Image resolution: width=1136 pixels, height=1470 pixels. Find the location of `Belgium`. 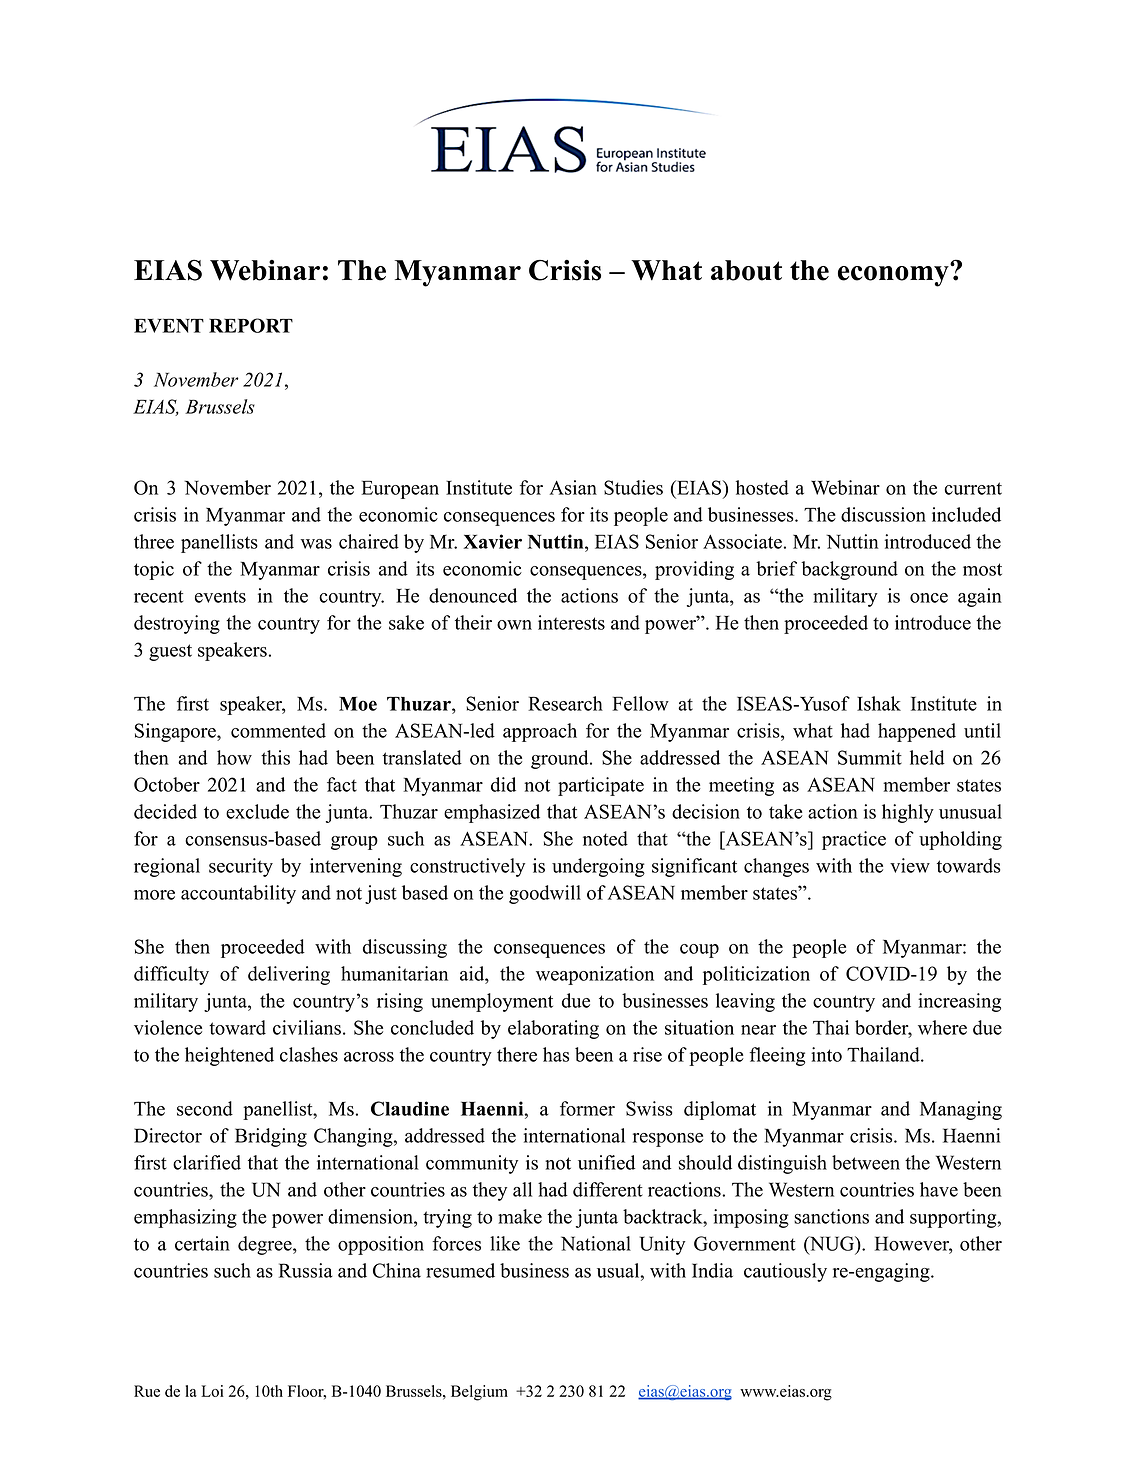

Belgium is located at coordinates (479, 1393).
